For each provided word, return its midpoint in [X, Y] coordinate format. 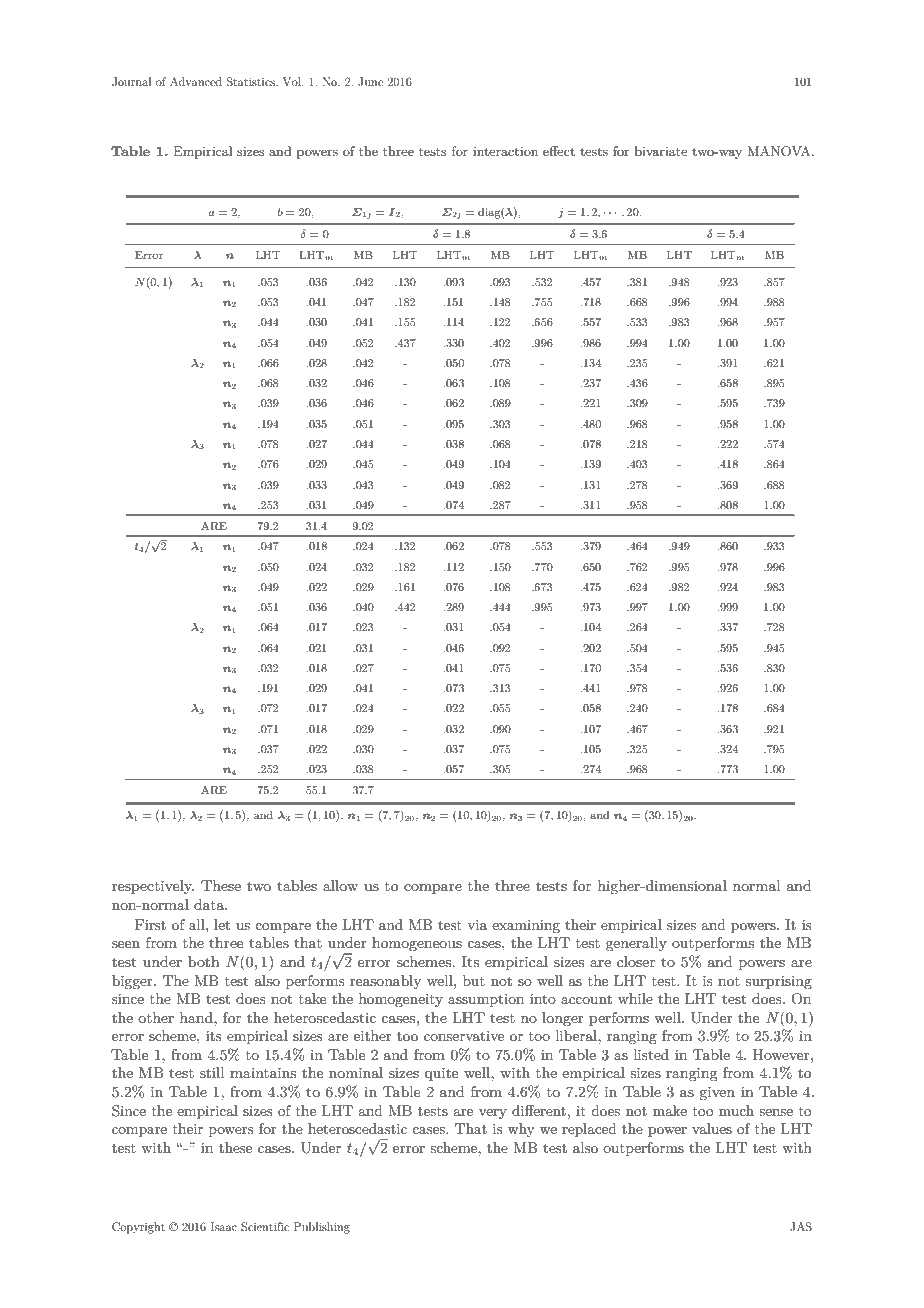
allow [340, 885]
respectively [153, 887]
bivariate [661, 151]
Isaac [224, 1226]
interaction [505, 151]
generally [636, 944]
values [712, 1128]
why [521, 1130]
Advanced [196, 81]
